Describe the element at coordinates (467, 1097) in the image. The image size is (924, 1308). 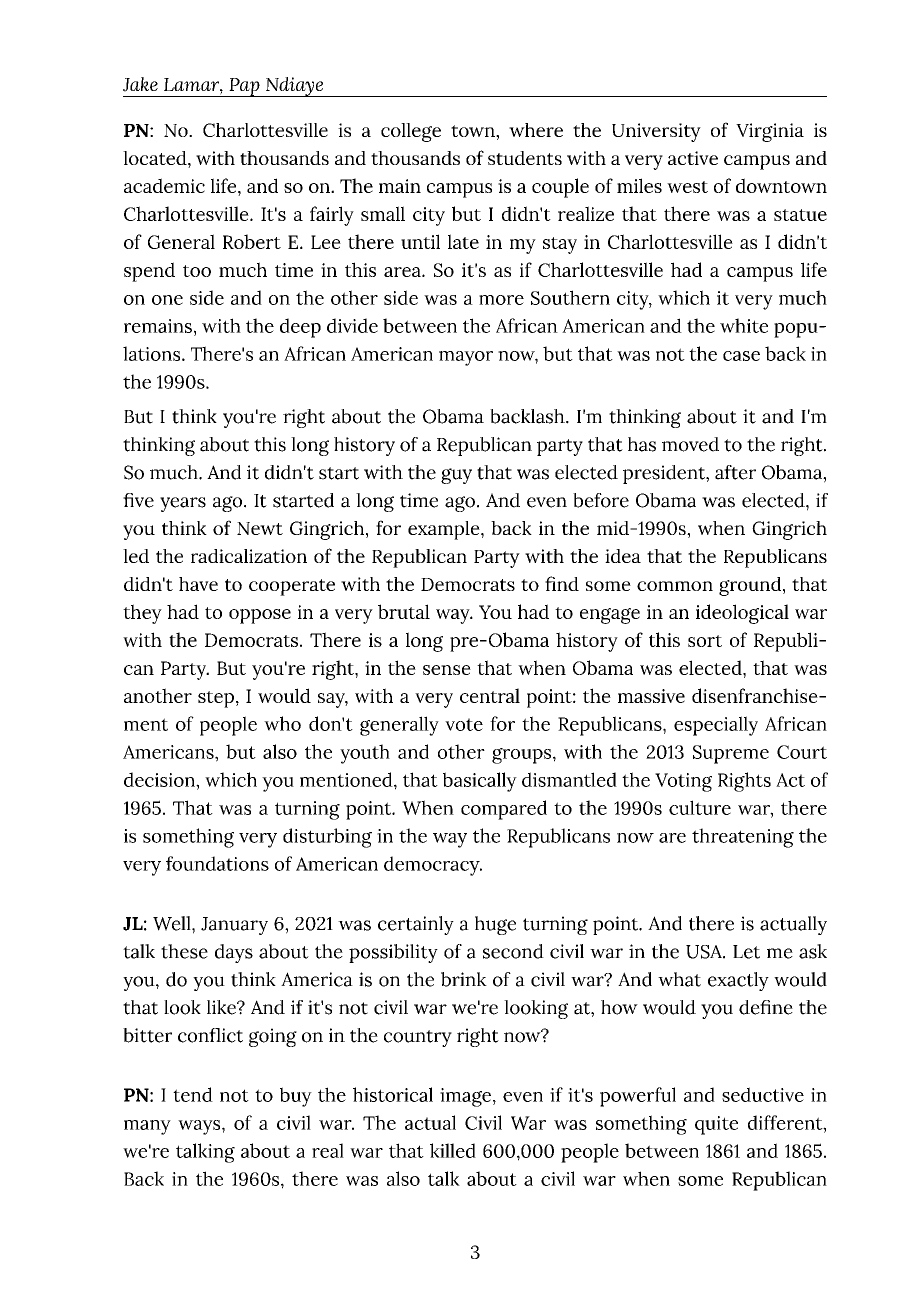
I see `image` at that location.
